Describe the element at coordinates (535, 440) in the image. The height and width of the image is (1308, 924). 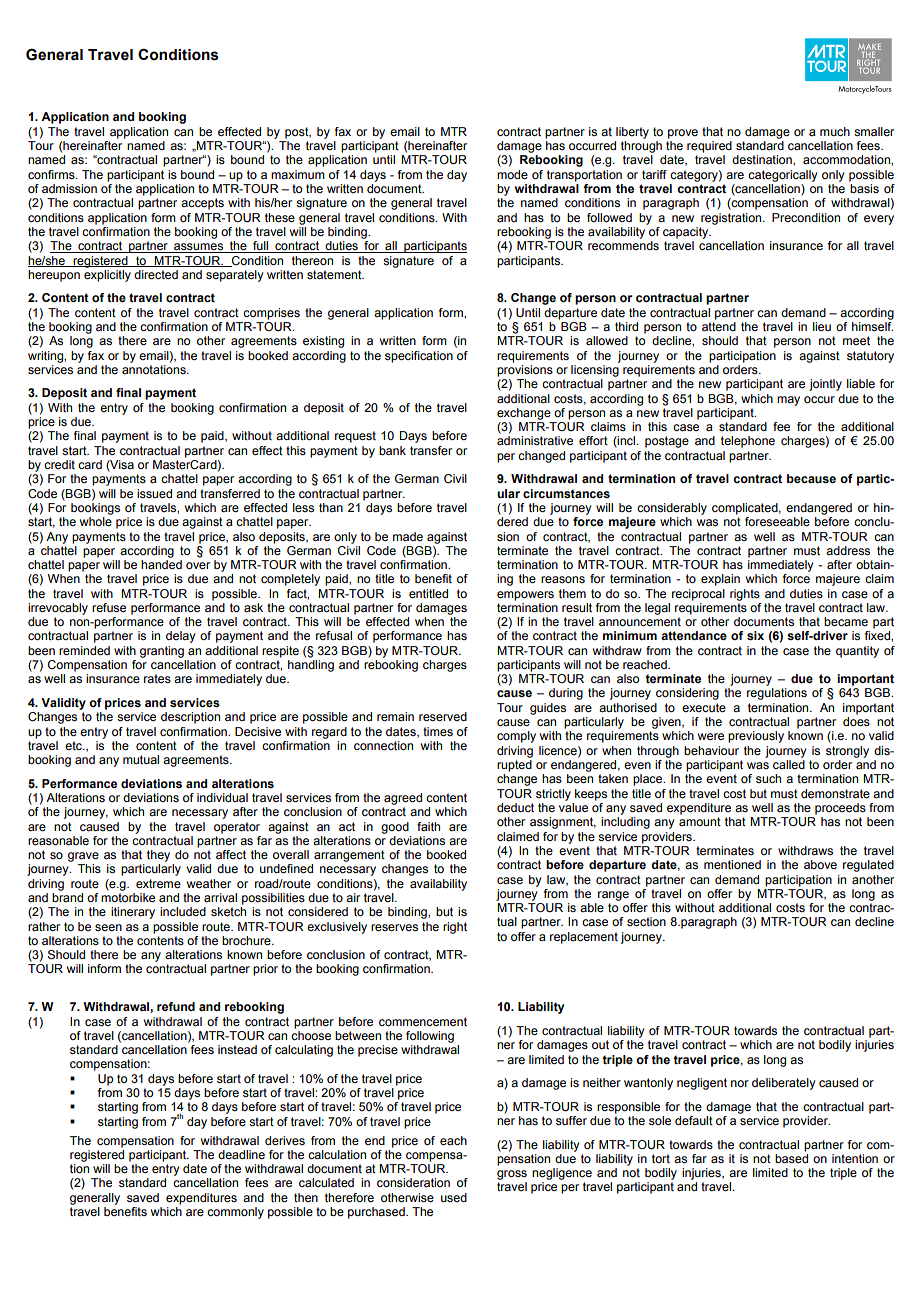
I see `administrative` at that location.
